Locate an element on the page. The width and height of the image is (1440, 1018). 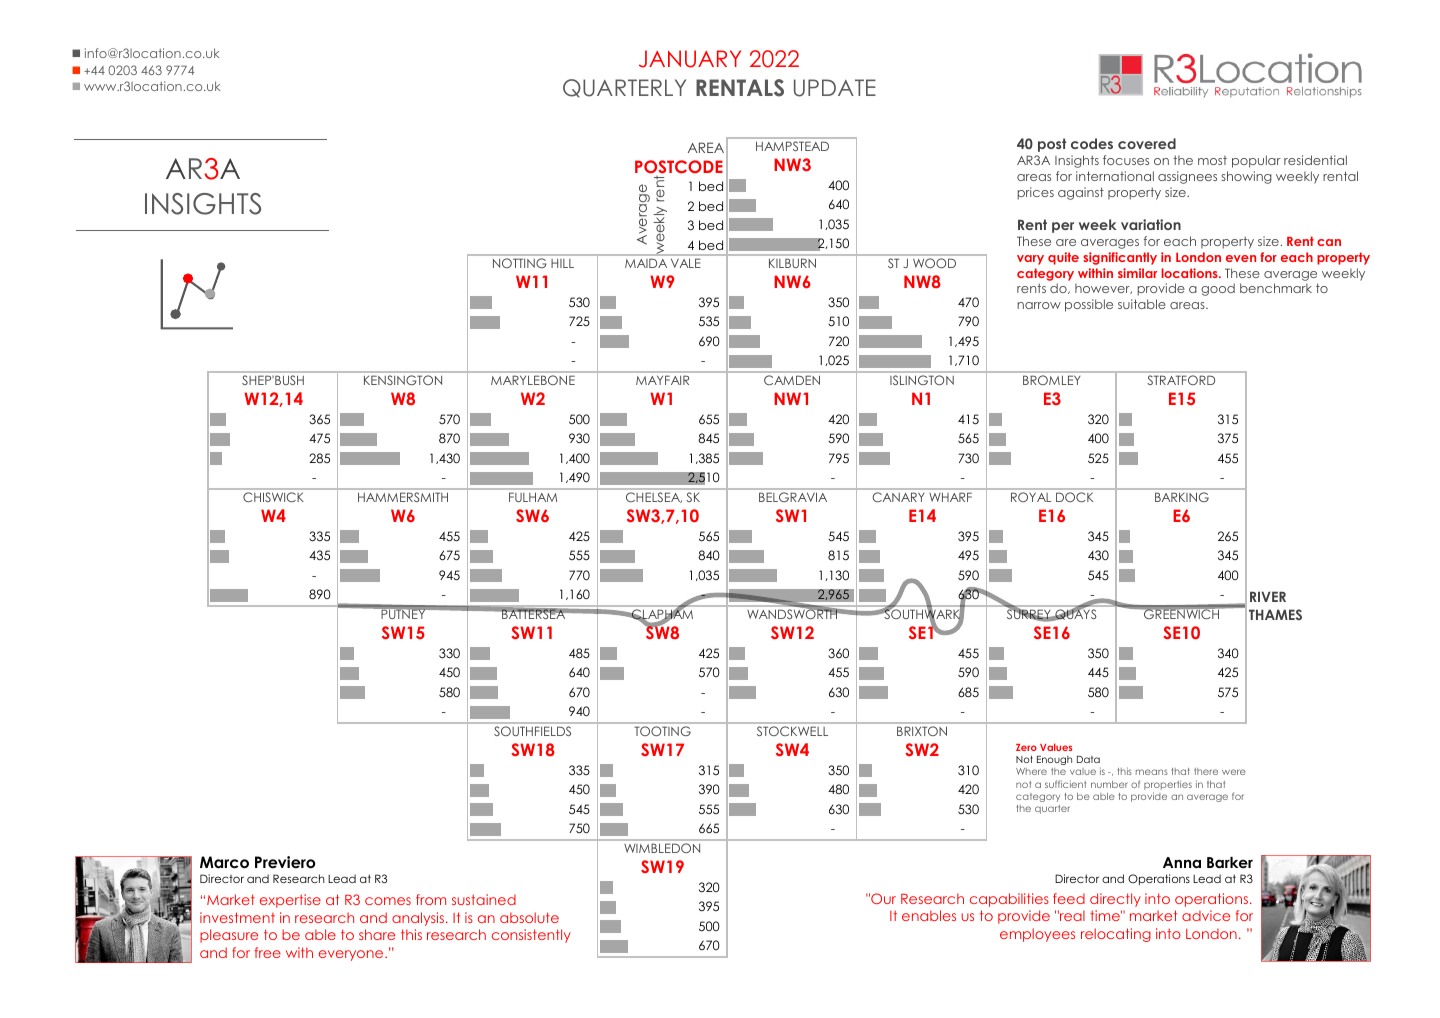
there is located at coordinates (1206, 771).
